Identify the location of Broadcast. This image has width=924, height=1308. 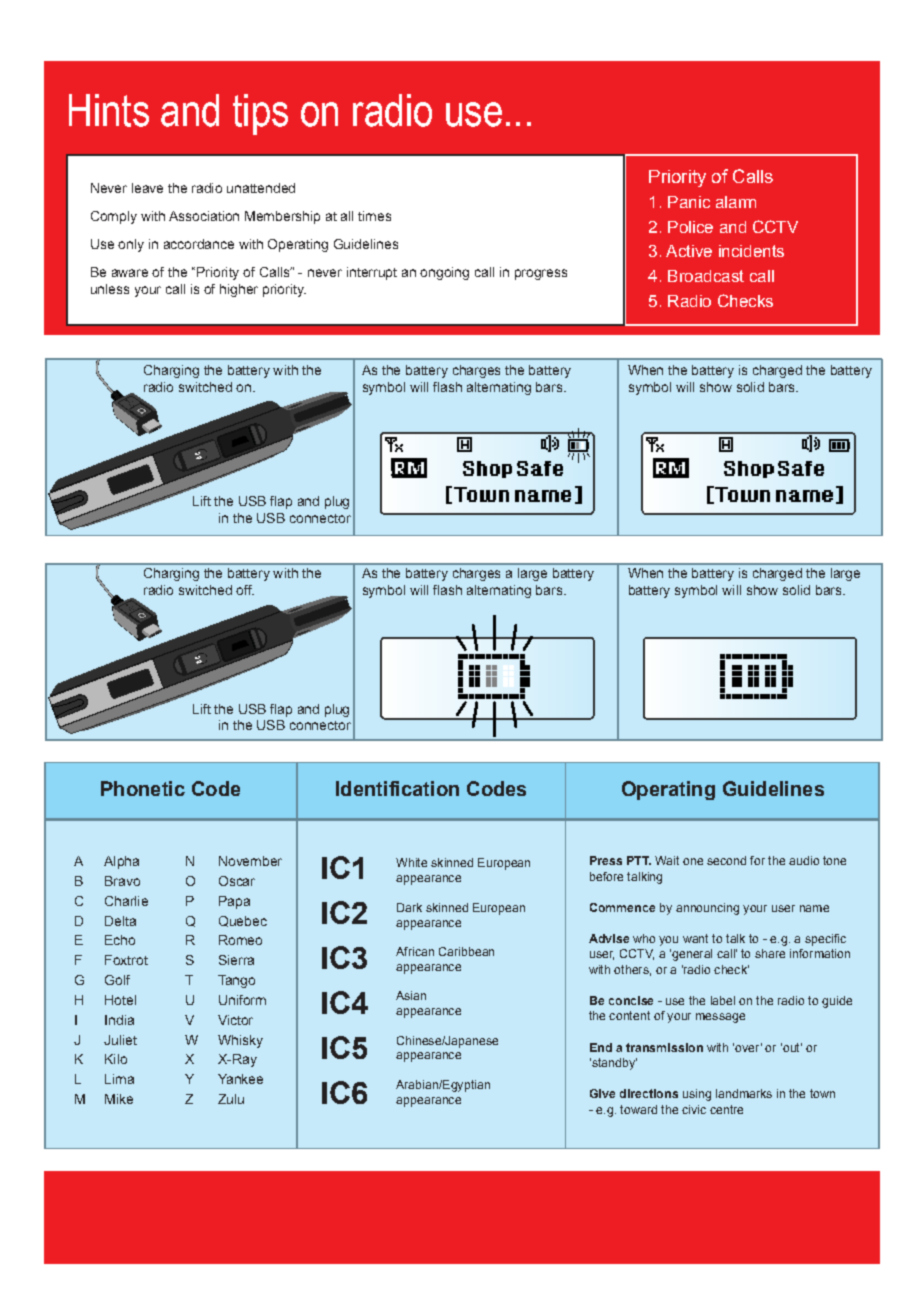
(706, 276).
